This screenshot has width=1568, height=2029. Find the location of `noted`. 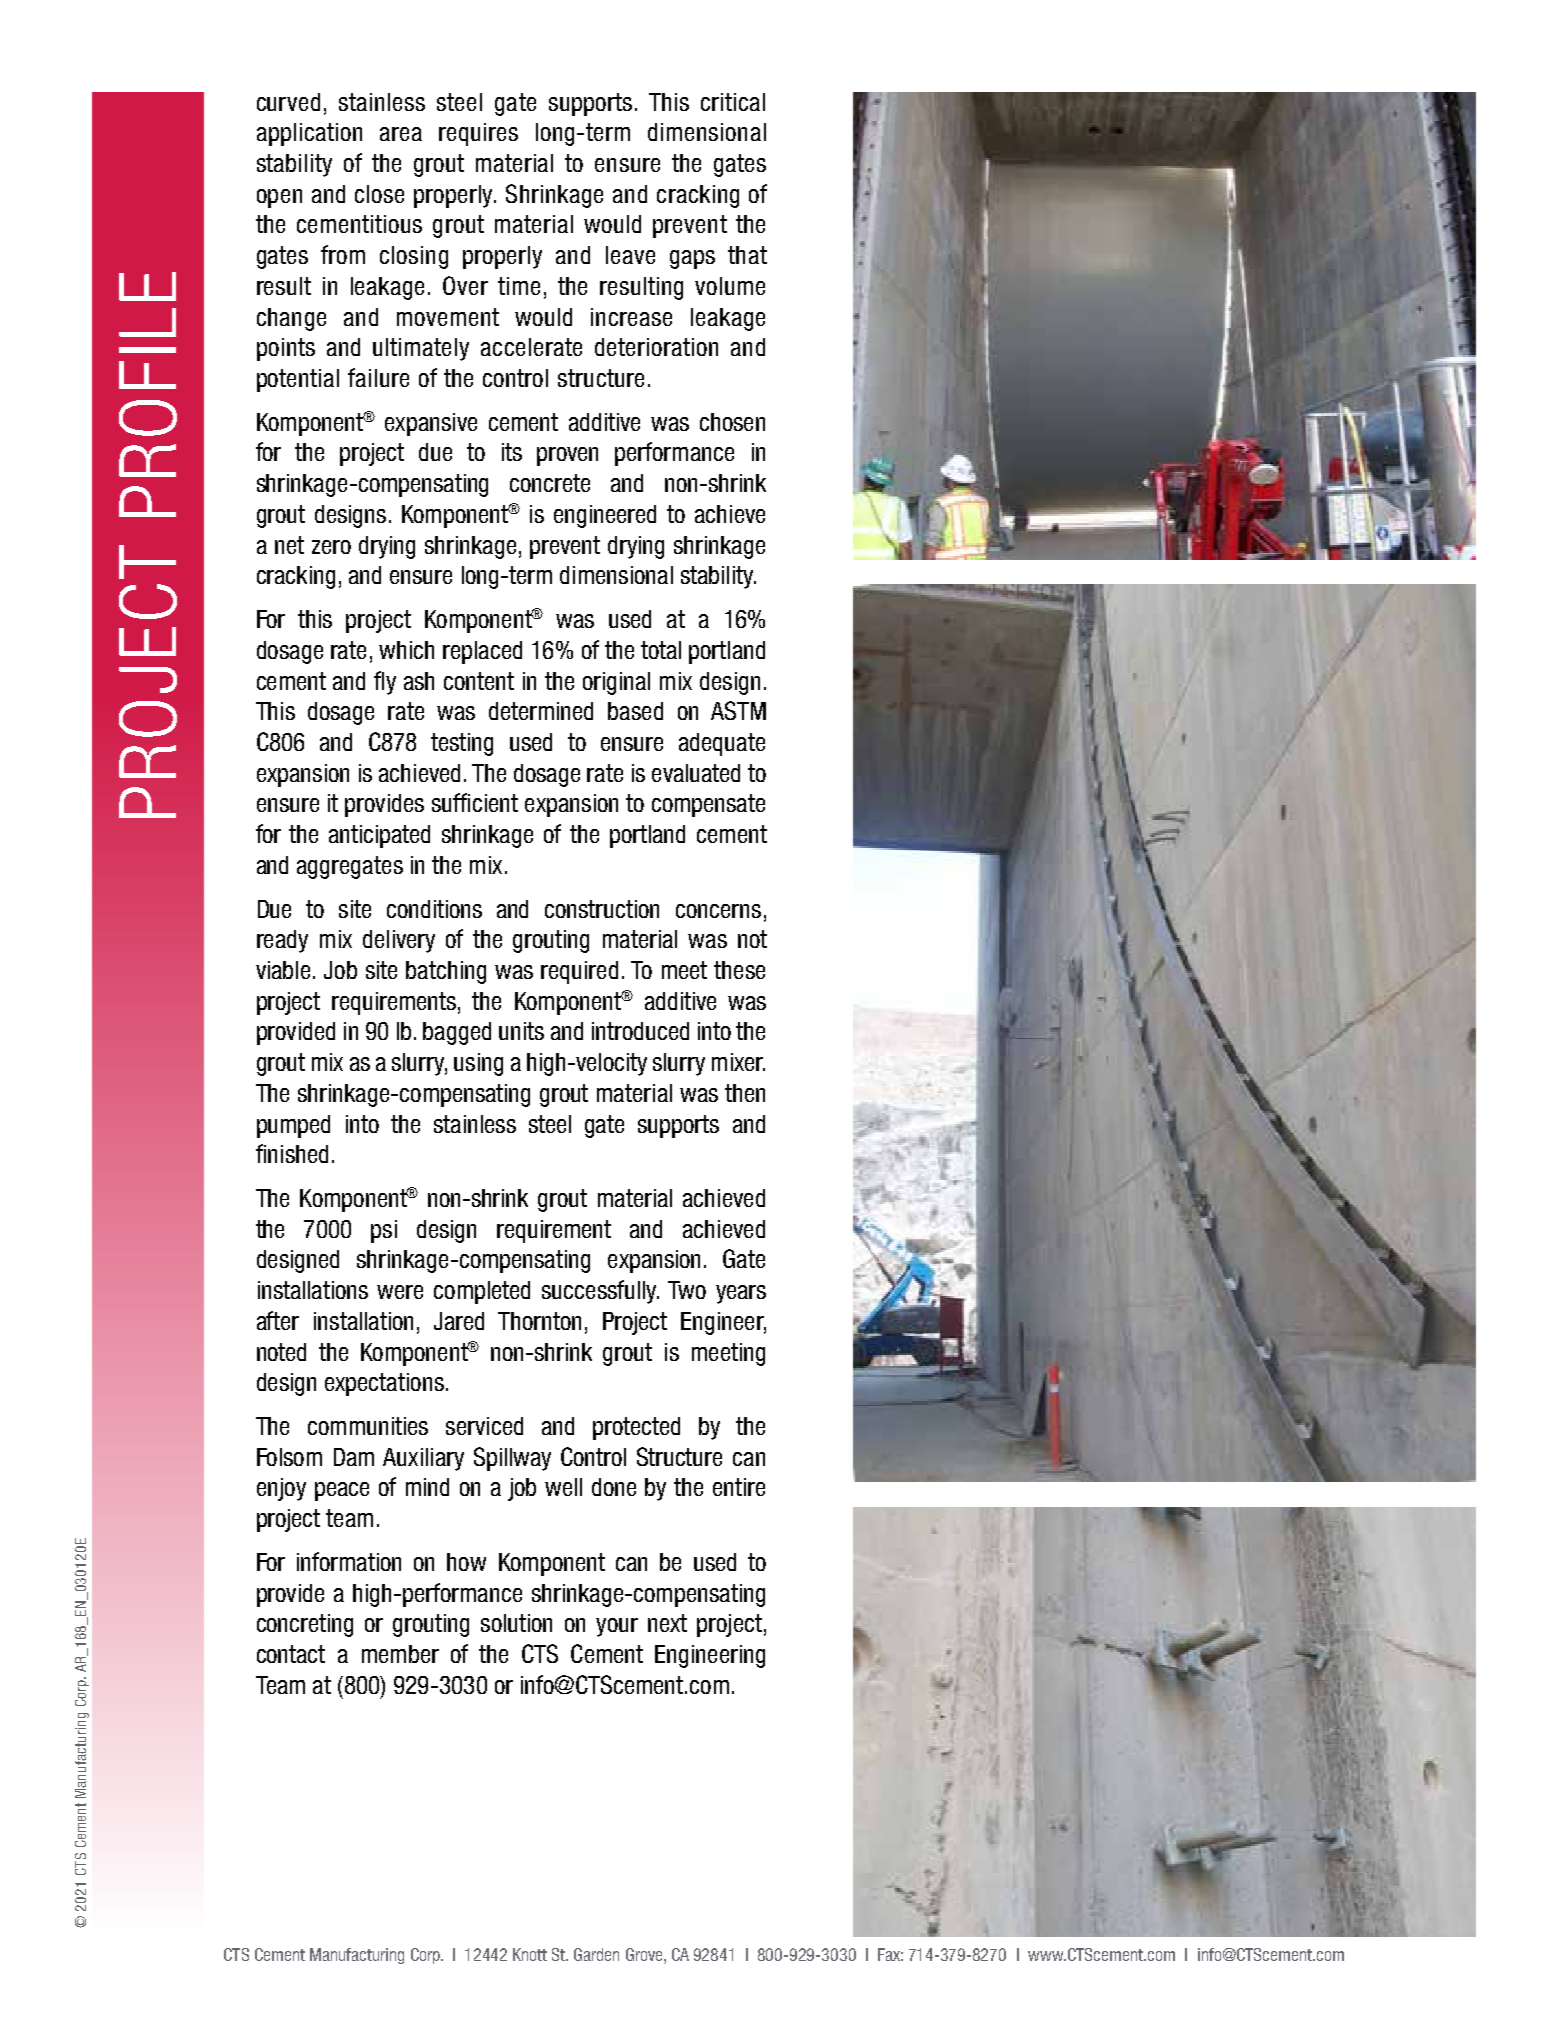

noted is located at coordinates (281, 1352).
